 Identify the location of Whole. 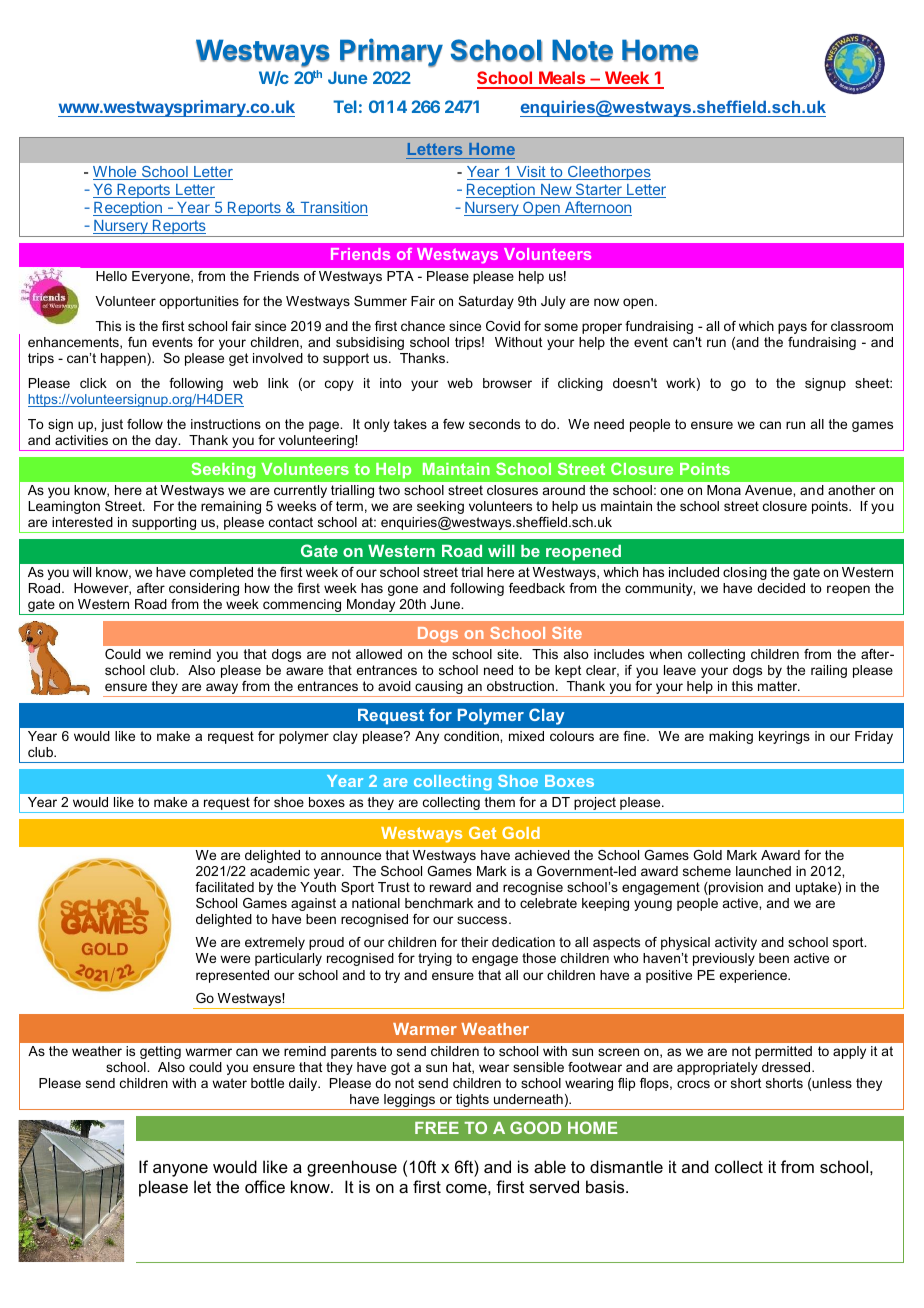
(116, 173).
